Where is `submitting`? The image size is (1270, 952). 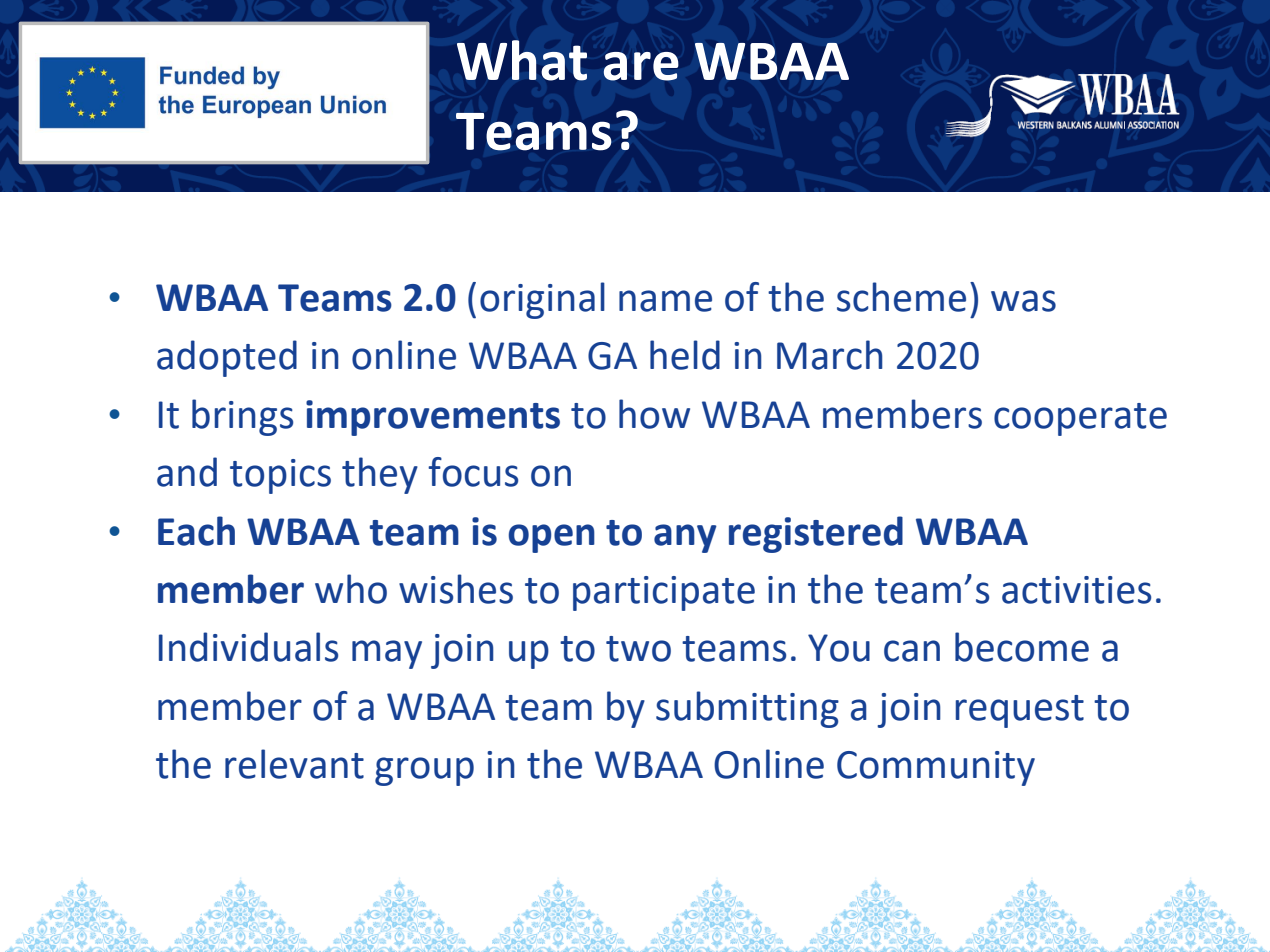 submitting is located at coordinates (747, 709).
